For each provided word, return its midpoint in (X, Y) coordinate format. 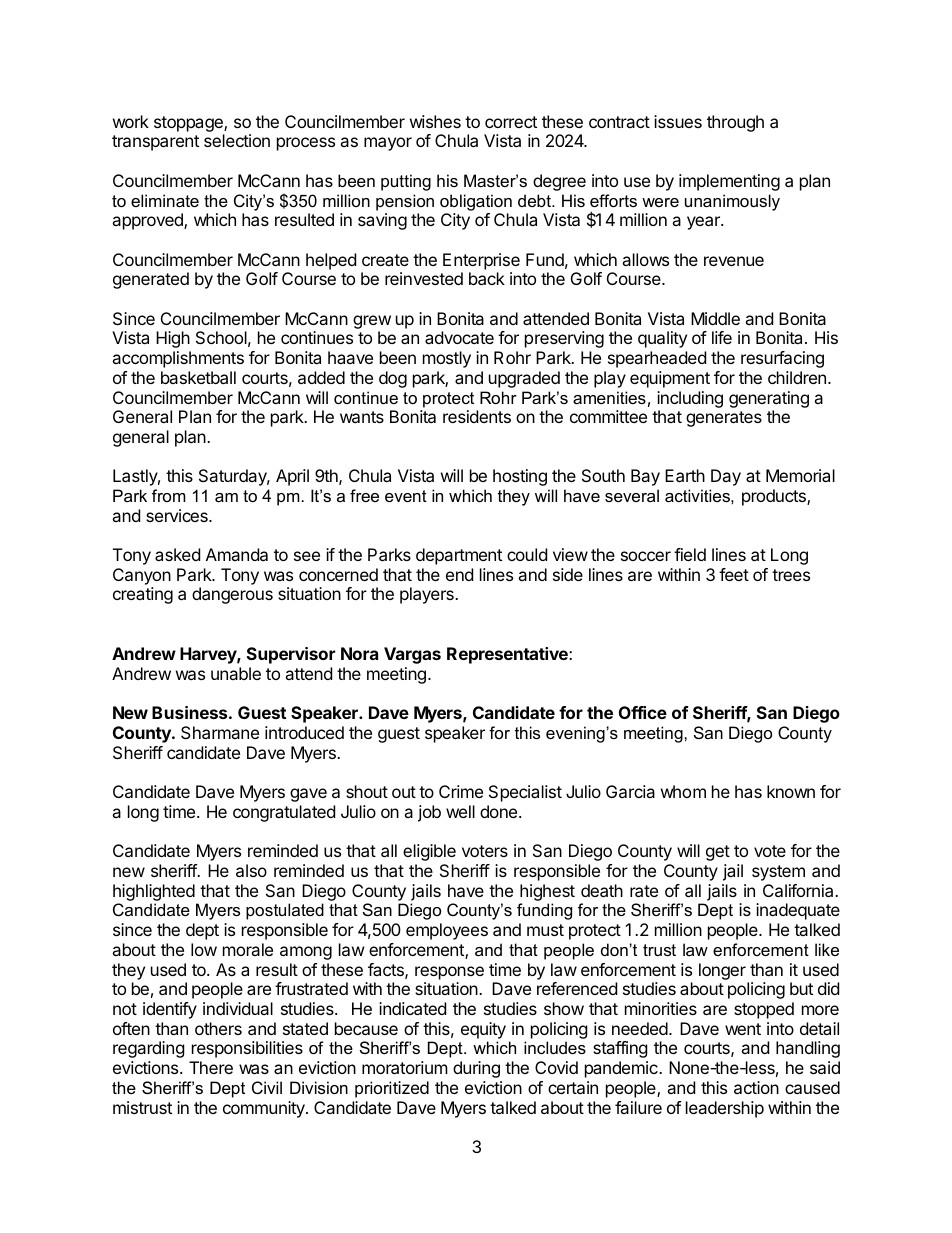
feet (734, 574)
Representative (508, 655)
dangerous (232, 595)
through (735, 123)
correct (511, 122)
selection (237, 140)
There (211, 1067)
